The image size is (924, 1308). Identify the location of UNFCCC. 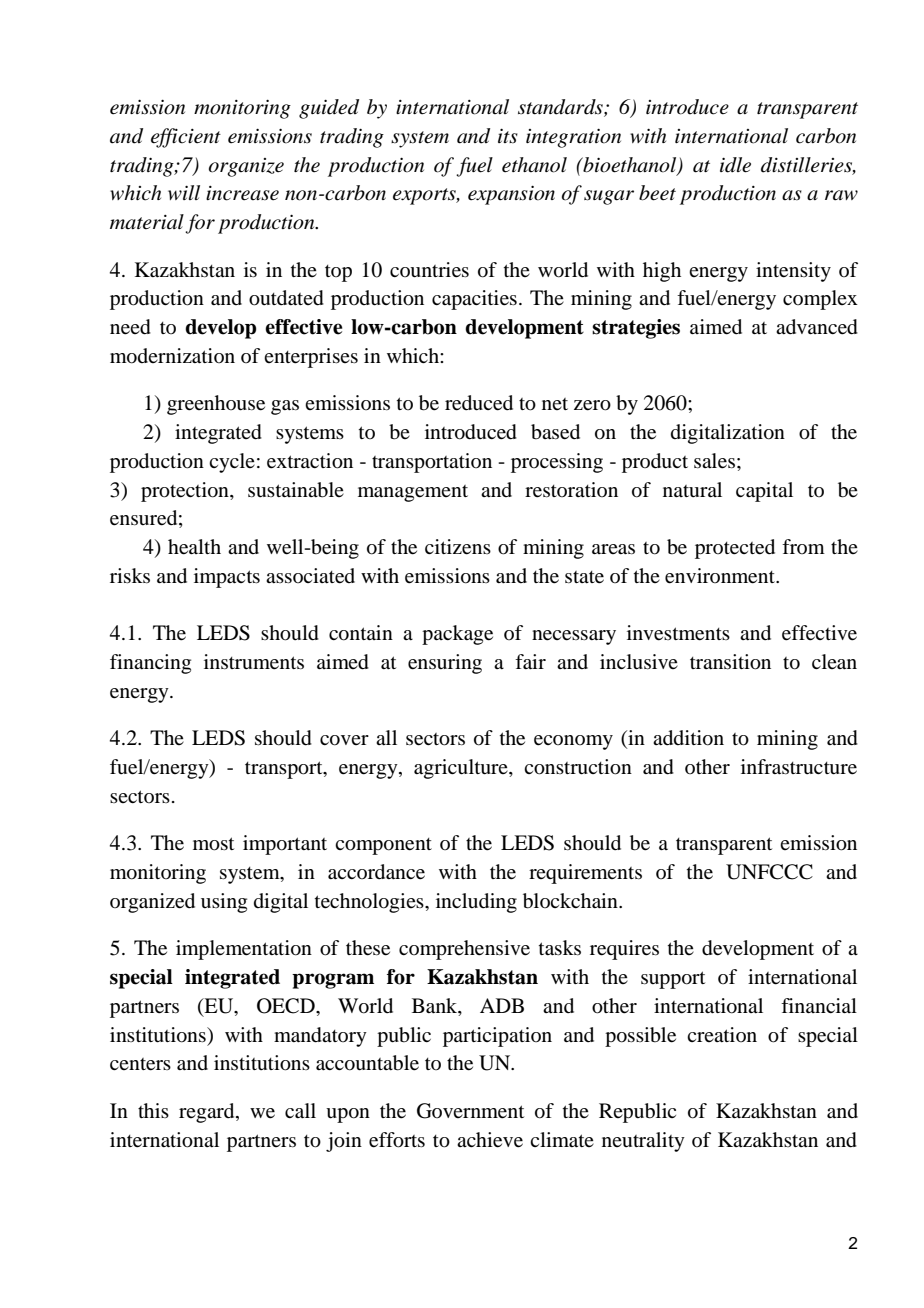
(769, 872).
